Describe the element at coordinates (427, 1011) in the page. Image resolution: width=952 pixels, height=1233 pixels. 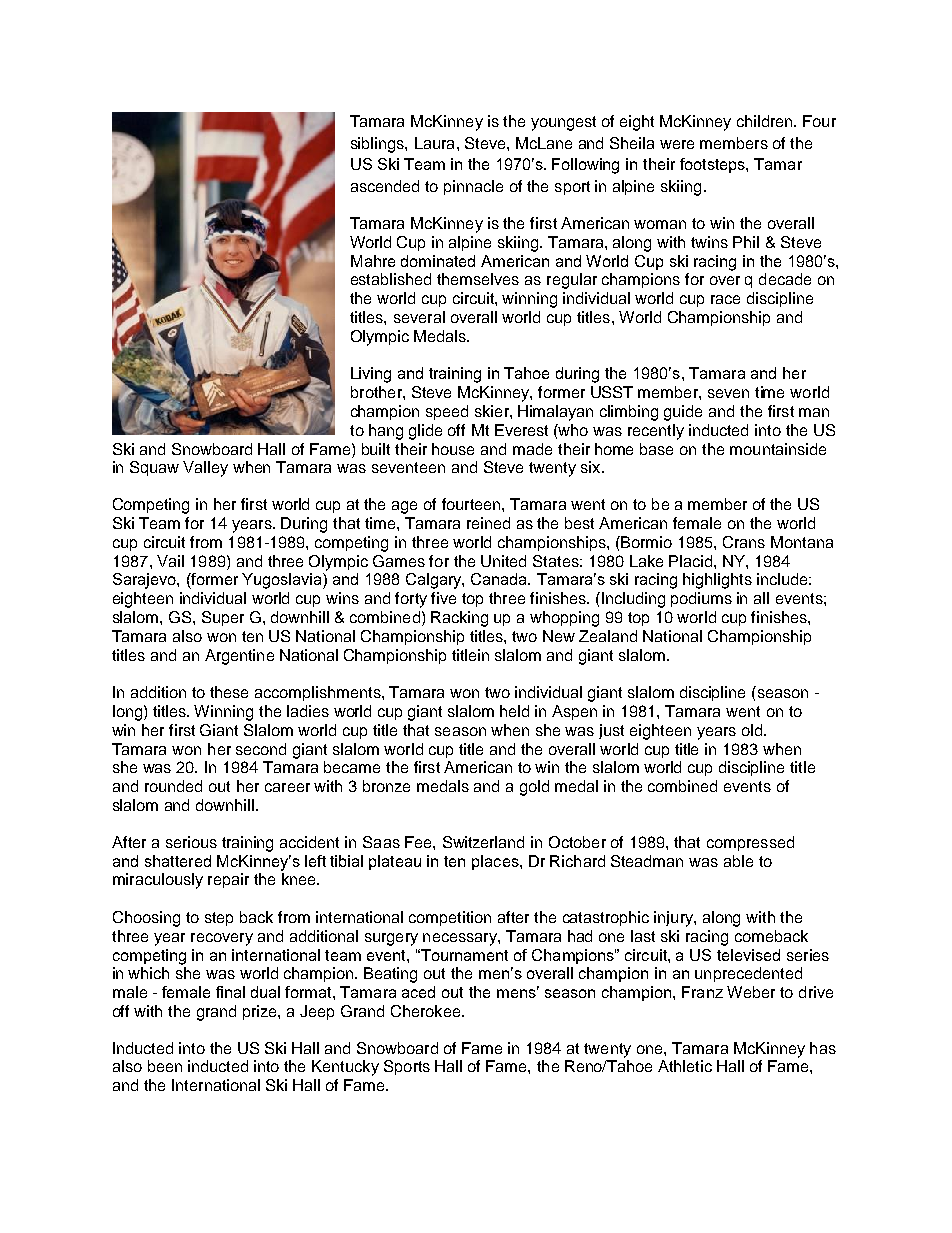
I see `Cherokee` at that location.
